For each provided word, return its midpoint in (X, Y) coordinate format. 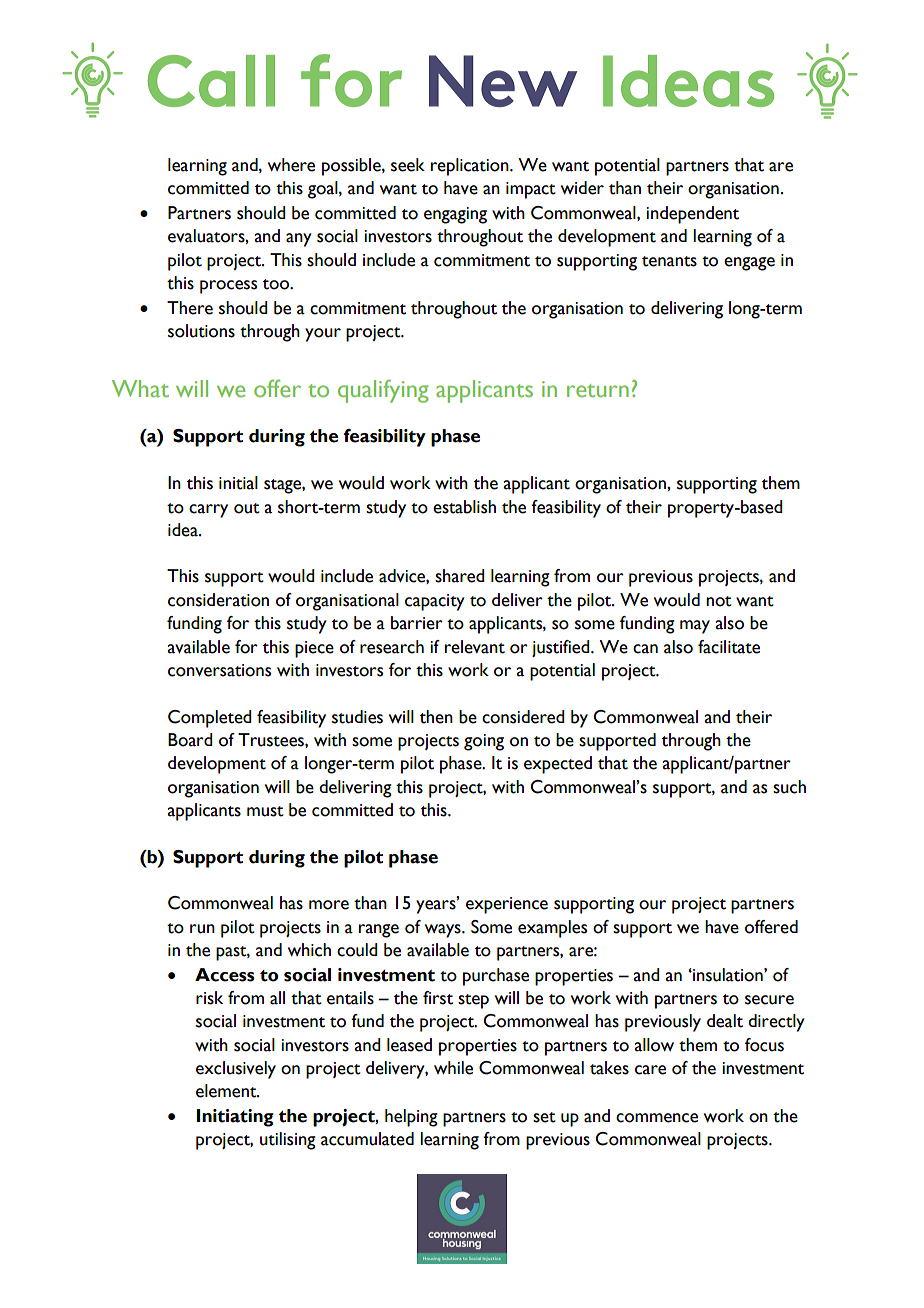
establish (464, 507)
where (291, 165)
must (265, 811)
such (789, 787)
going (484, 742)
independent (692, 215)
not (719, 601)
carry (208, 511)
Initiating (235, 1118)
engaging (455, 215)
